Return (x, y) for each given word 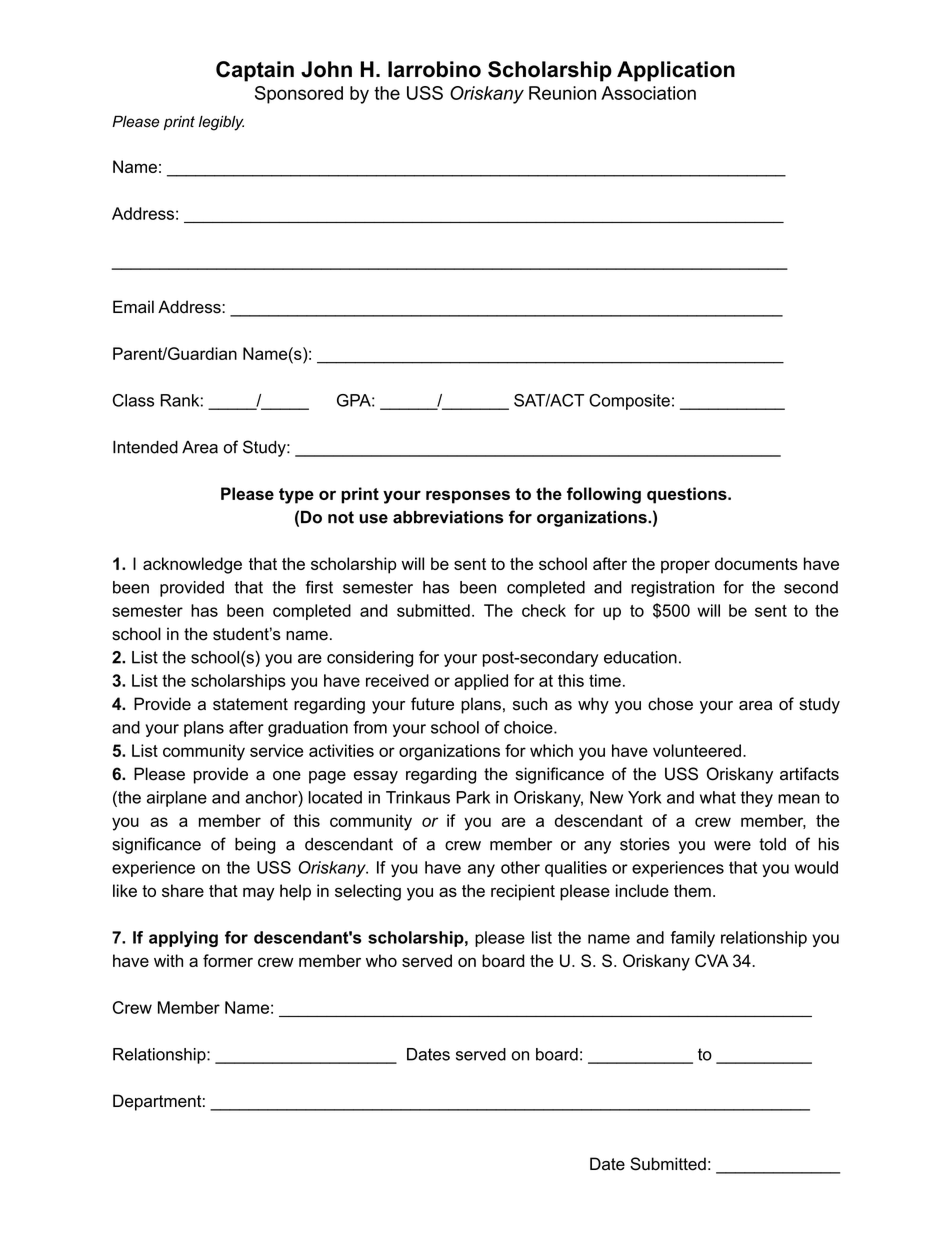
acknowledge (192, 565)
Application (676, 71)
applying (183, 939)
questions (688, 495)
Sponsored (299, 95)
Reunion (562, 93)
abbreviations (448, 517)
